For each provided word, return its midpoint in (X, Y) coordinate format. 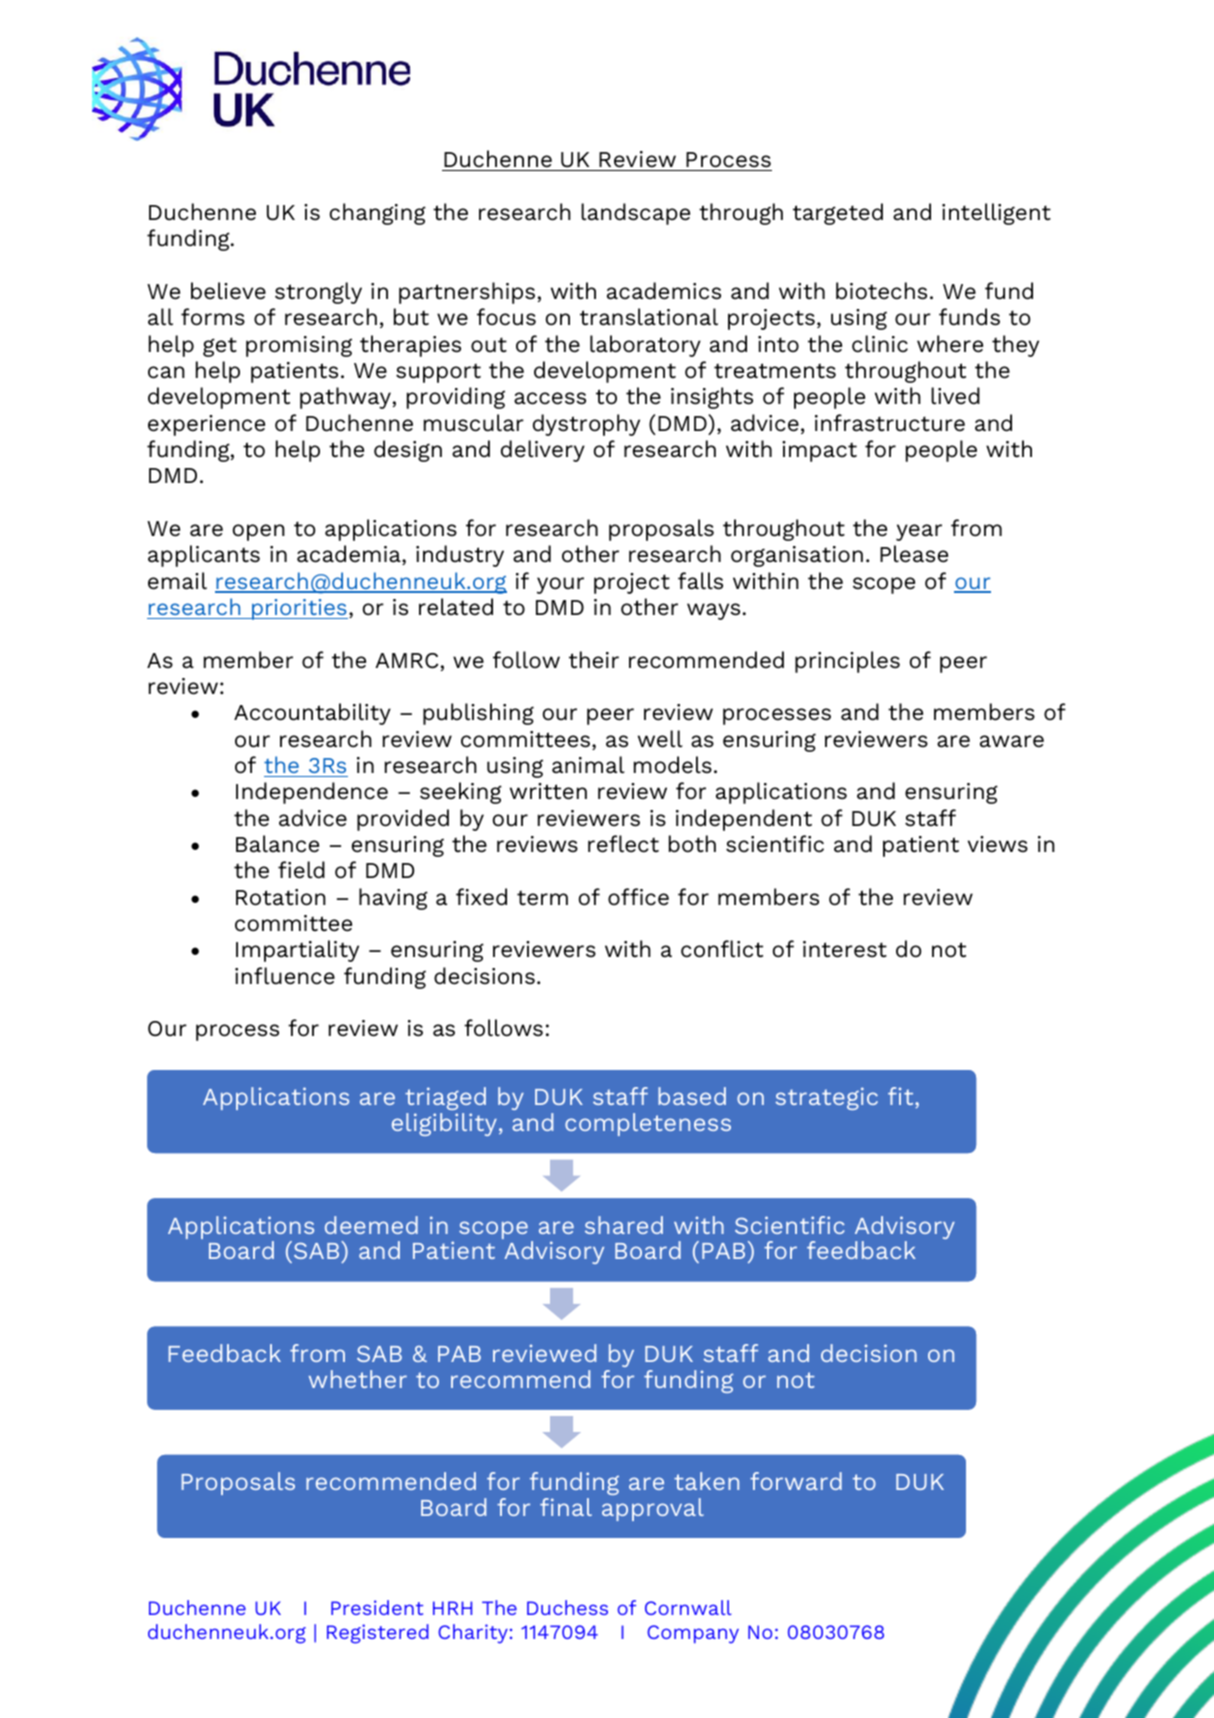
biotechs (881, 291)
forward (796, 1481)
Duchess (567, 1607)
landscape (635, 214)
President (377, 1607)
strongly (318, 293)
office (638, 897)
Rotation (281, 897)
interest (845, 949)
